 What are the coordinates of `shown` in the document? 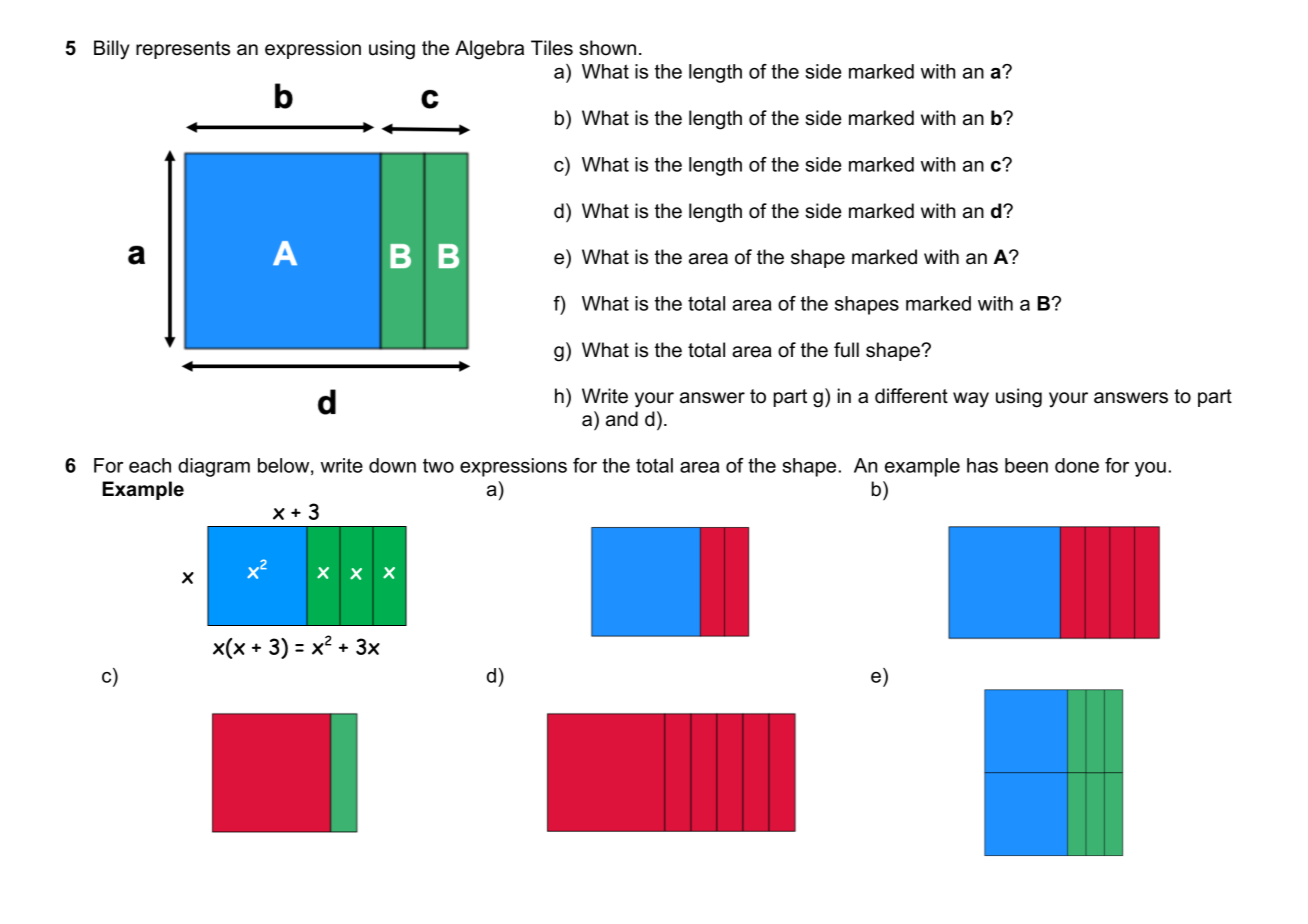 It's located at (607, 48).
